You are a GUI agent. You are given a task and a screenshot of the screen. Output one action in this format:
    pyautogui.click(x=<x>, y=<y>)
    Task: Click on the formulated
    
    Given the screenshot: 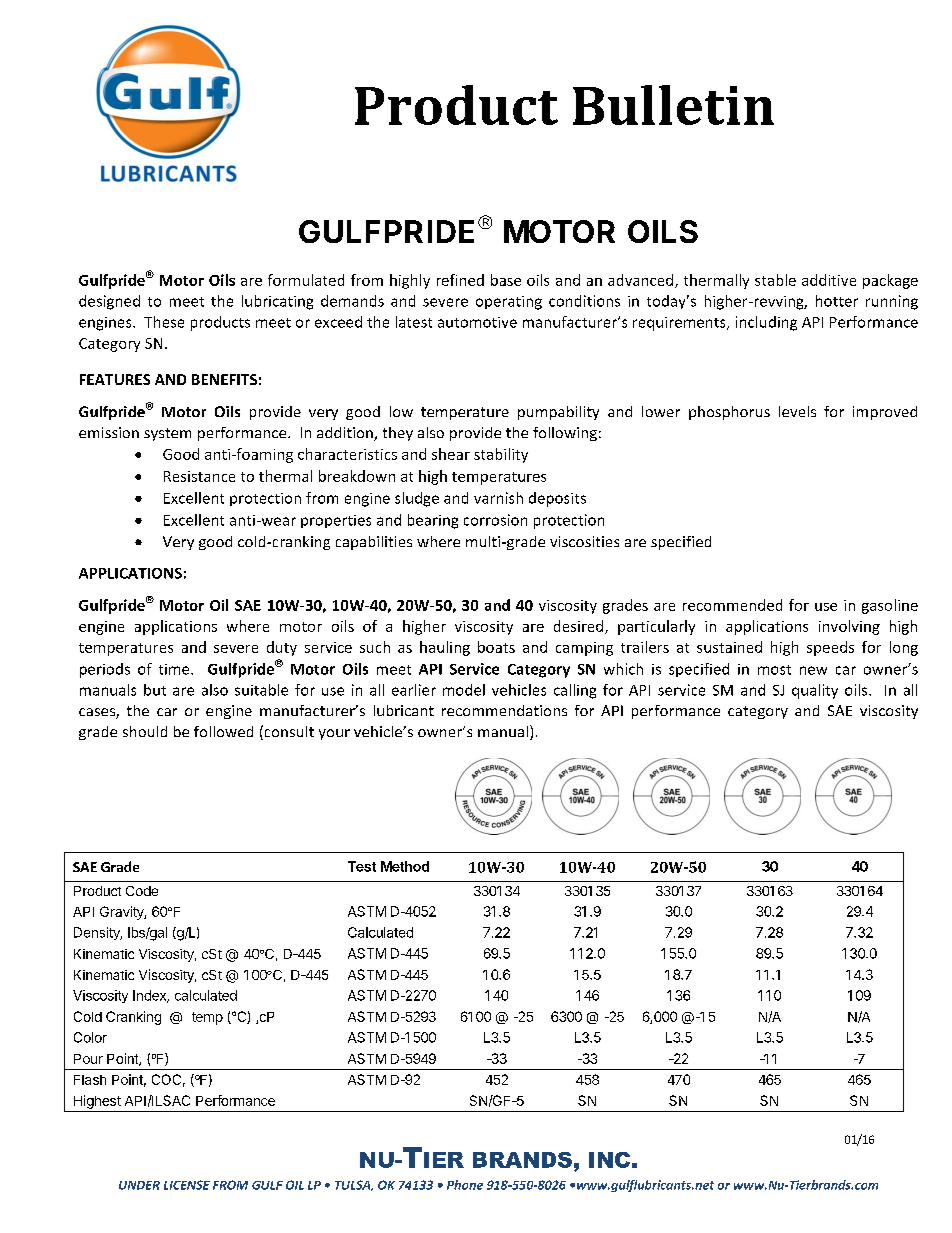 What is the action you would take?
    pyautogui.click(x=306, y=280)
